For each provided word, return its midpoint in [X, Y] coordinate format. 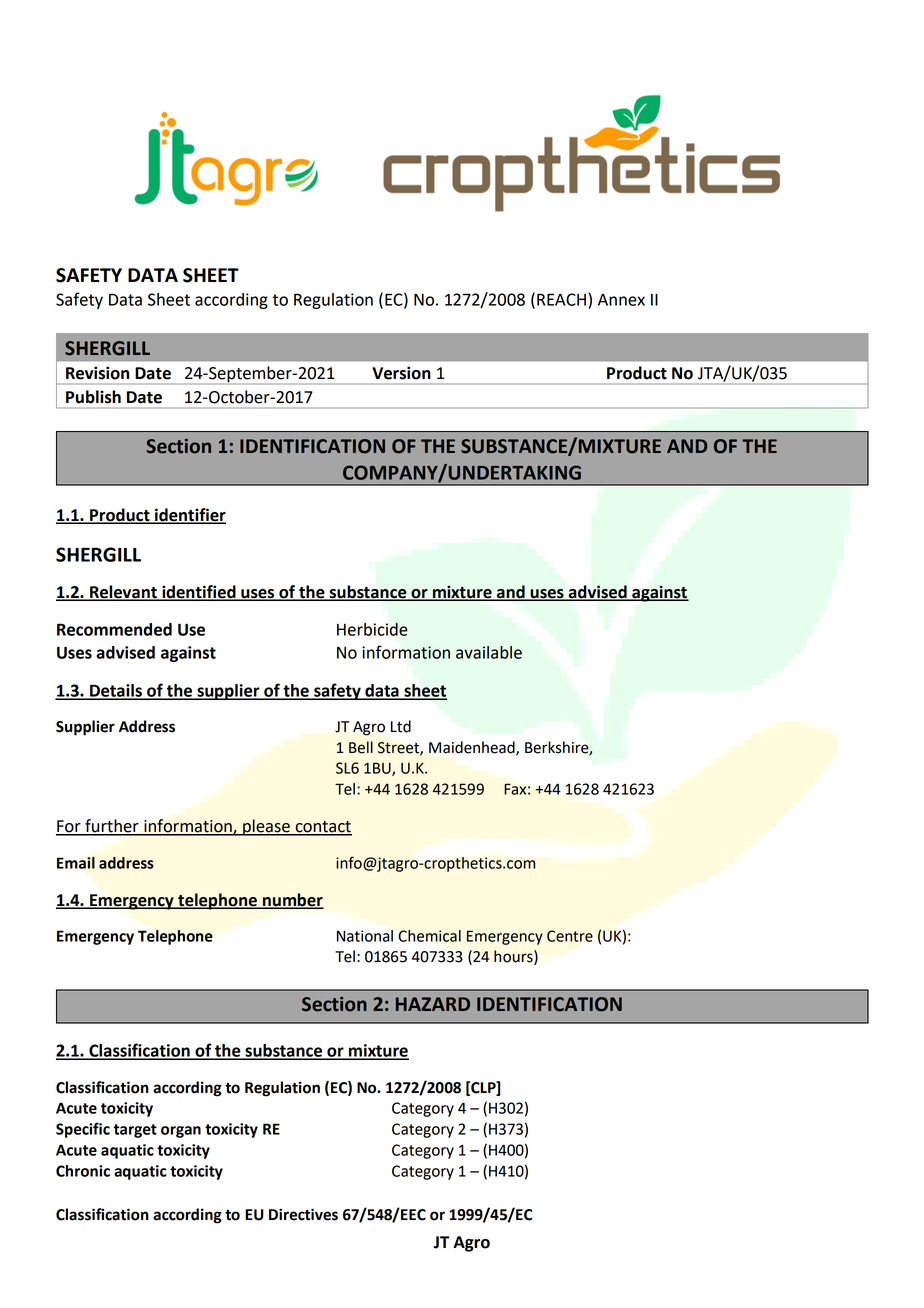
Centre [570, 936]
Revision [97, 373]
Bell [361, 747]
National [365, 936]
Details [116, 691]
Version [401, 373]
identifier [189, 516]
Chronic [83, 1171]
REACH [561, 299]
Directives [303, 1214]
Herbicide [372, 629]
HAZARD [433, 1004]
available [489, 652]
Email [76, 863]
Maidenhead [473, 748]
